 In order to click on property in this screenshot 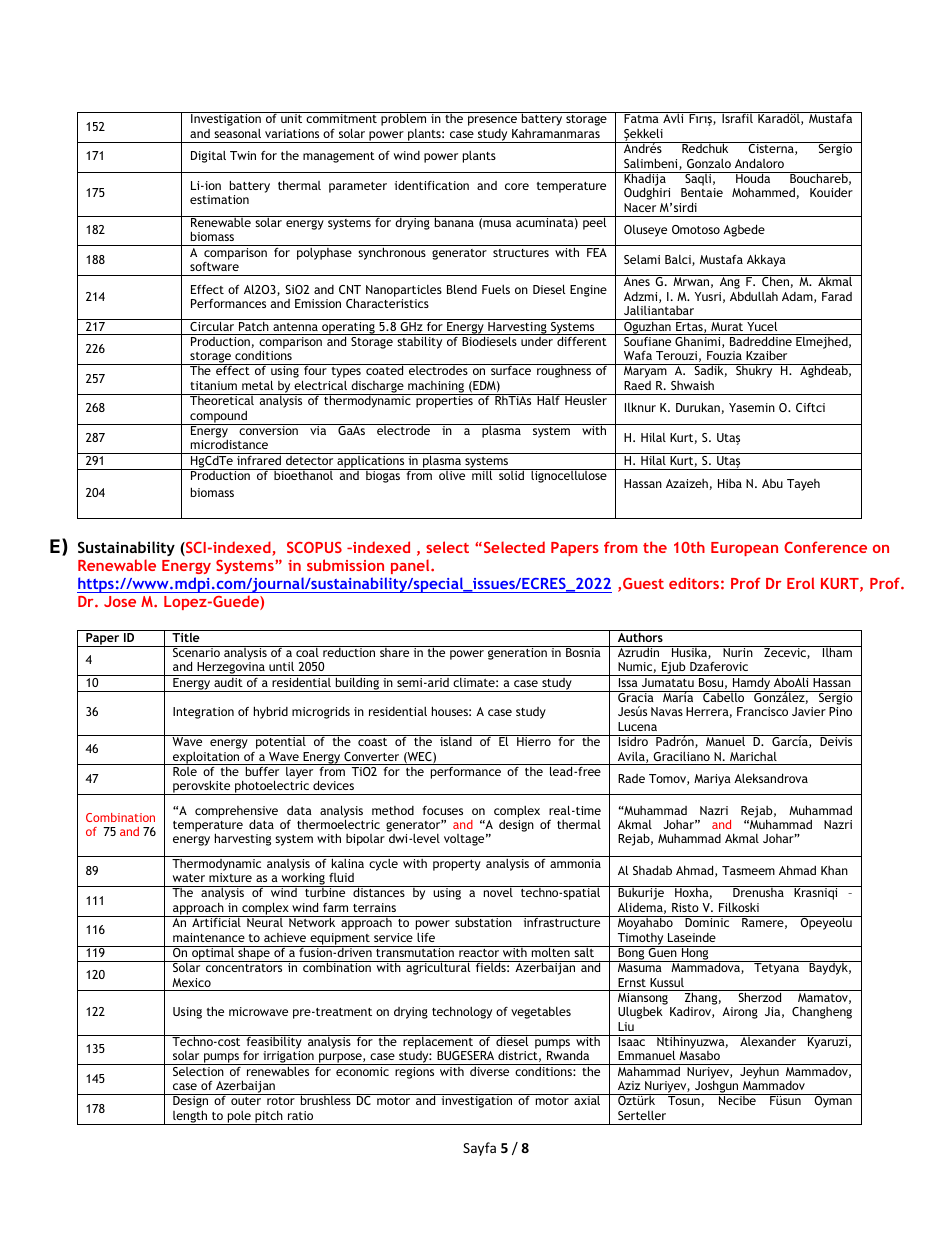, I will do `click(457, 865)`.
